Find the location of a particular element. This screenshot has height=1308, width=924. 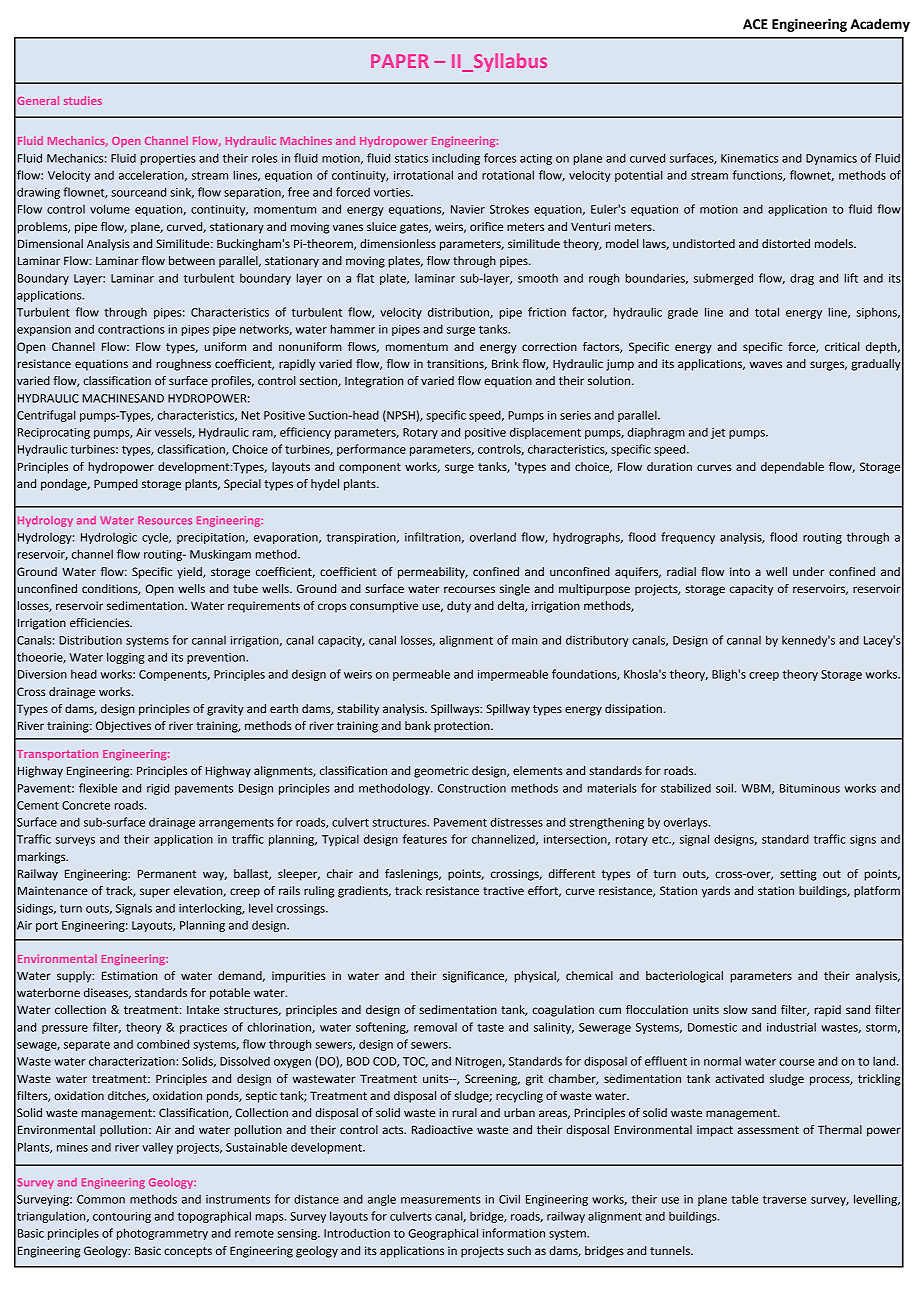

contractions is located at coordinates (131, 329).
